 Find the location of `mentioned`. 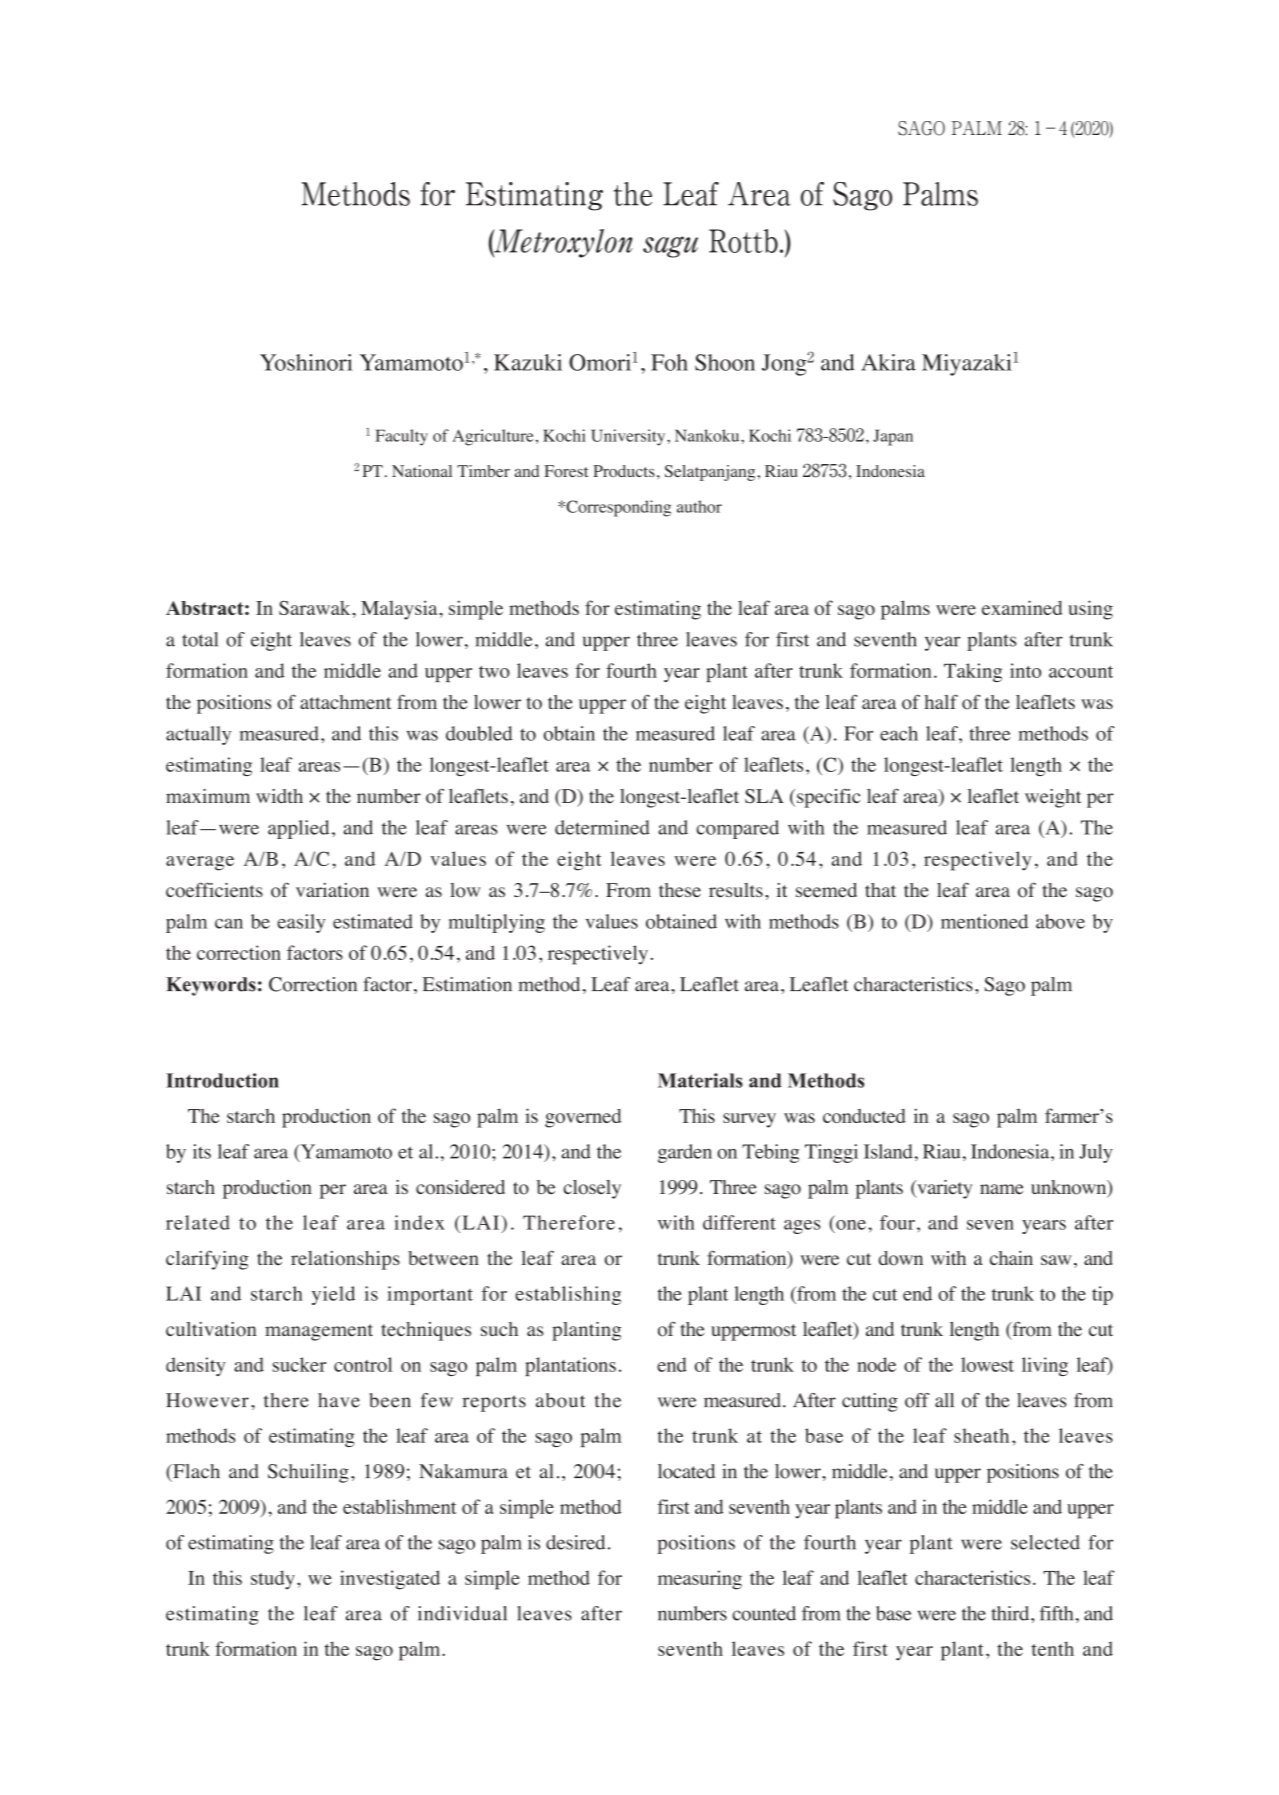

mentioned is located at coordinates (984, 921).
